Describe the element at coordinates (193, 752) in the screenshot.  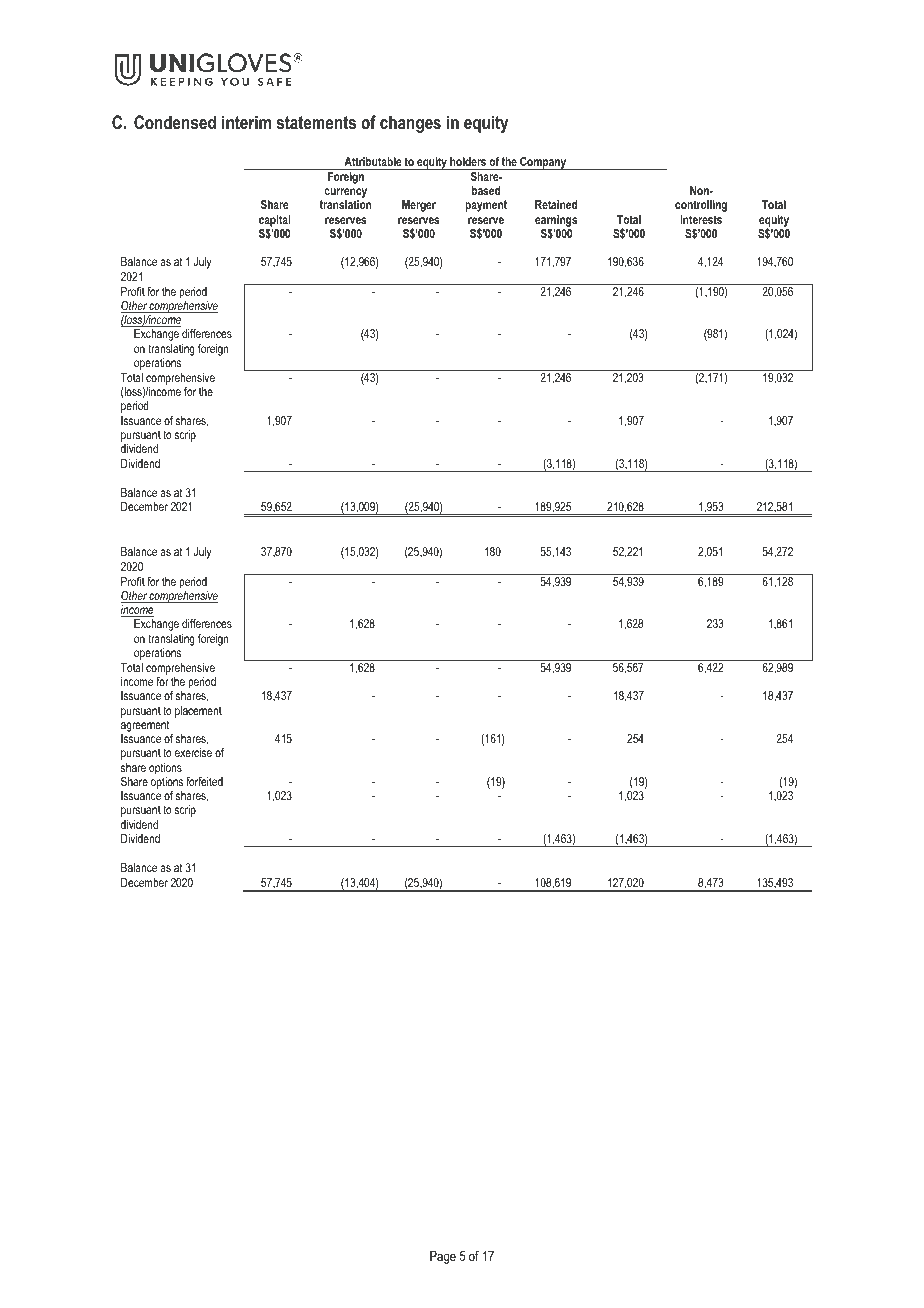
I see `exercise` at that location.
